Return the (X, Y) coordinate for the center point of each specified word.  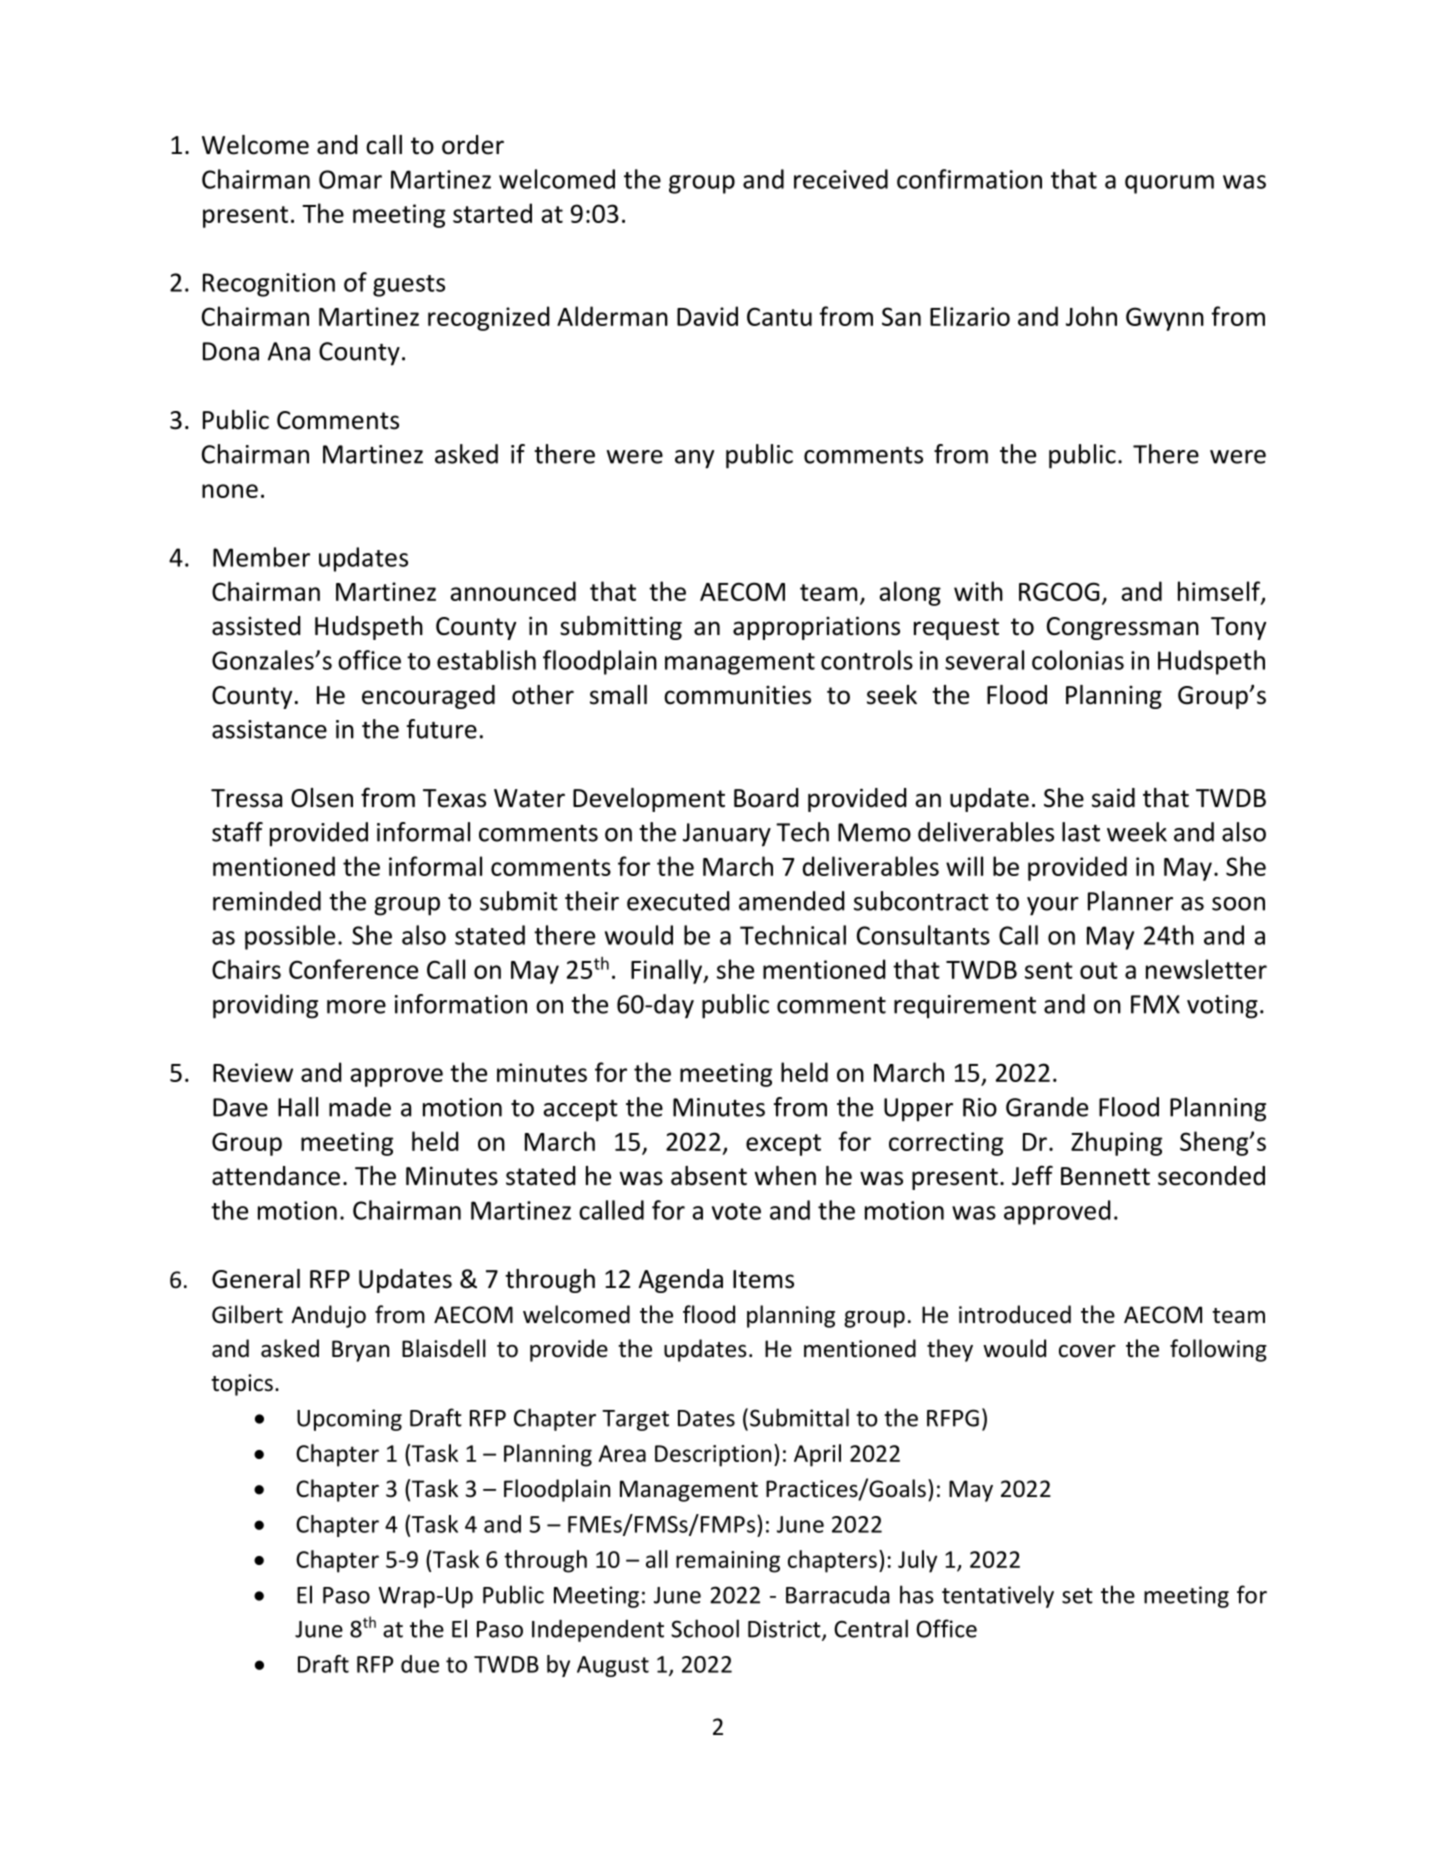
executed (678, 901)
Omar (350, 179)
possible (290, 937)
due (420, 1664)
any (694, 459)
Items (763, 1279)
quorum (1169, 184)
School (705, 1628)
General (256, 1279)
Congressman (1123, 628)
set (1077, 1596)
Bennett (1105, 1176)
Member (261, 557)
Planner (1130, 901)
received (841, 179)
